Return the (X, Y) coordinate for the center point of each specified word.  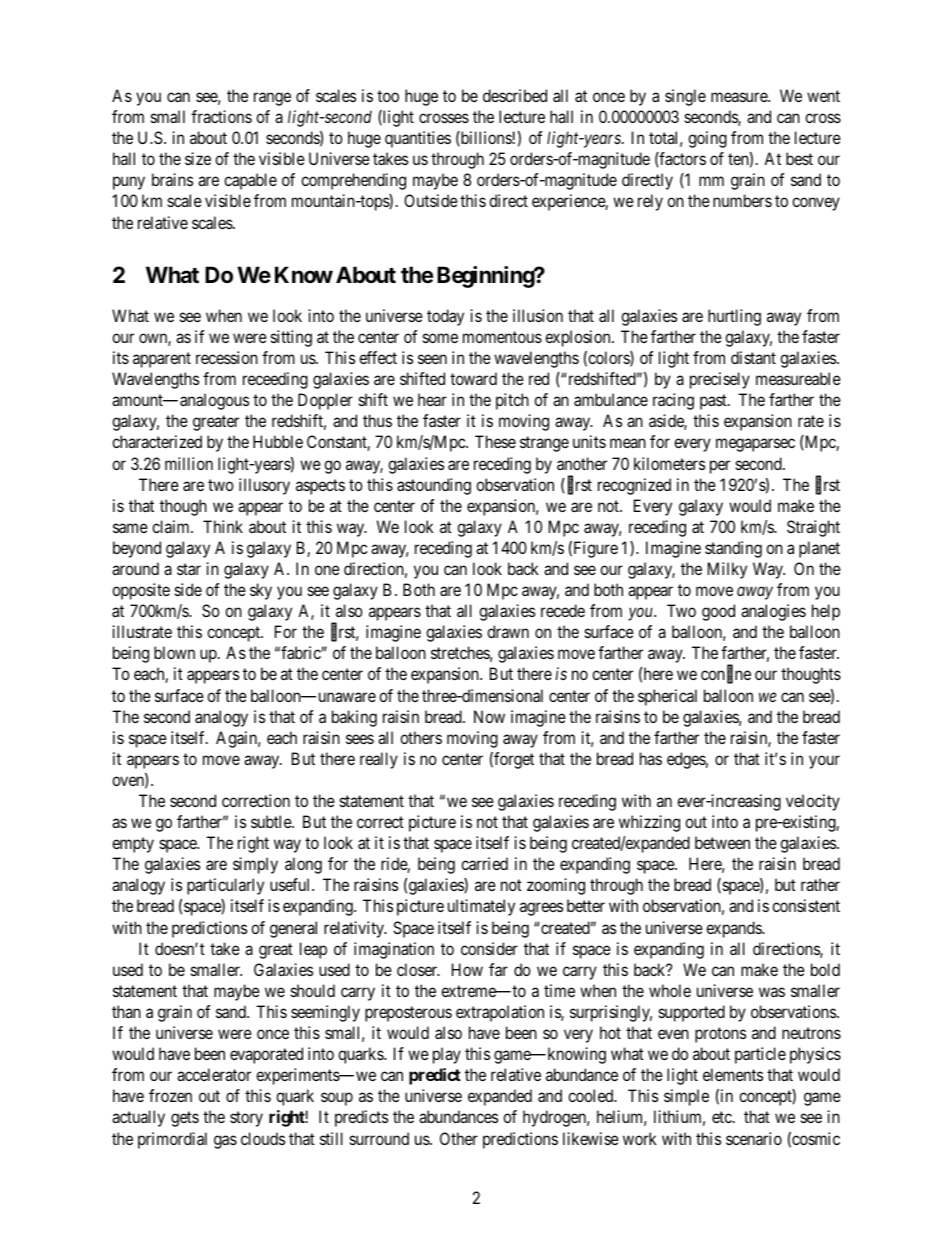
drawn (508, 631)
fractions (221, 116)
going (707, 139)
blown (174, 652)
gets (185, 1119)
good (718, 612)
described (515, 95)
